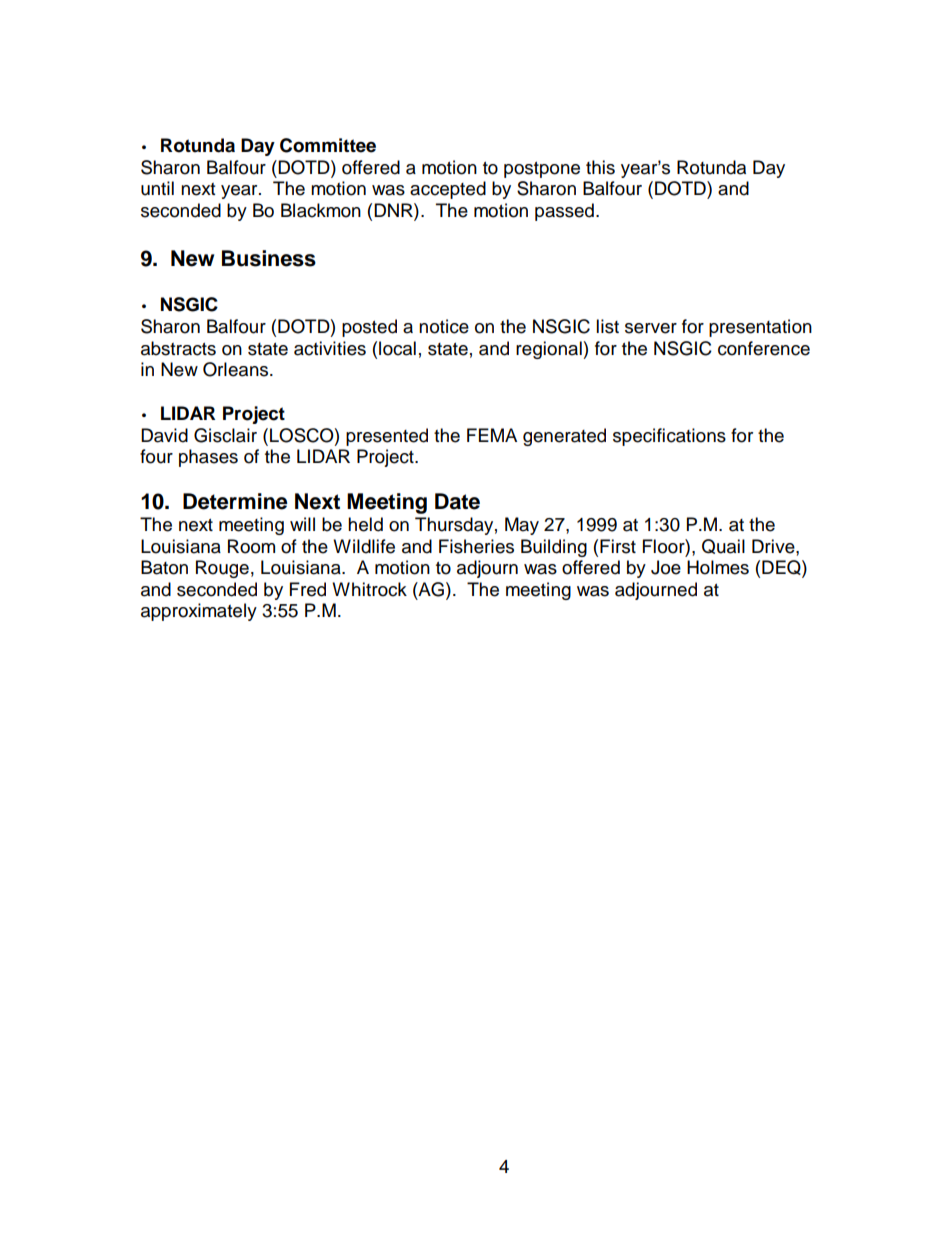 The image size is (952, 1233). What do you see at coordinates (492, 435) in the image?
I see `FEMA` at bounding box center [492, 435].
